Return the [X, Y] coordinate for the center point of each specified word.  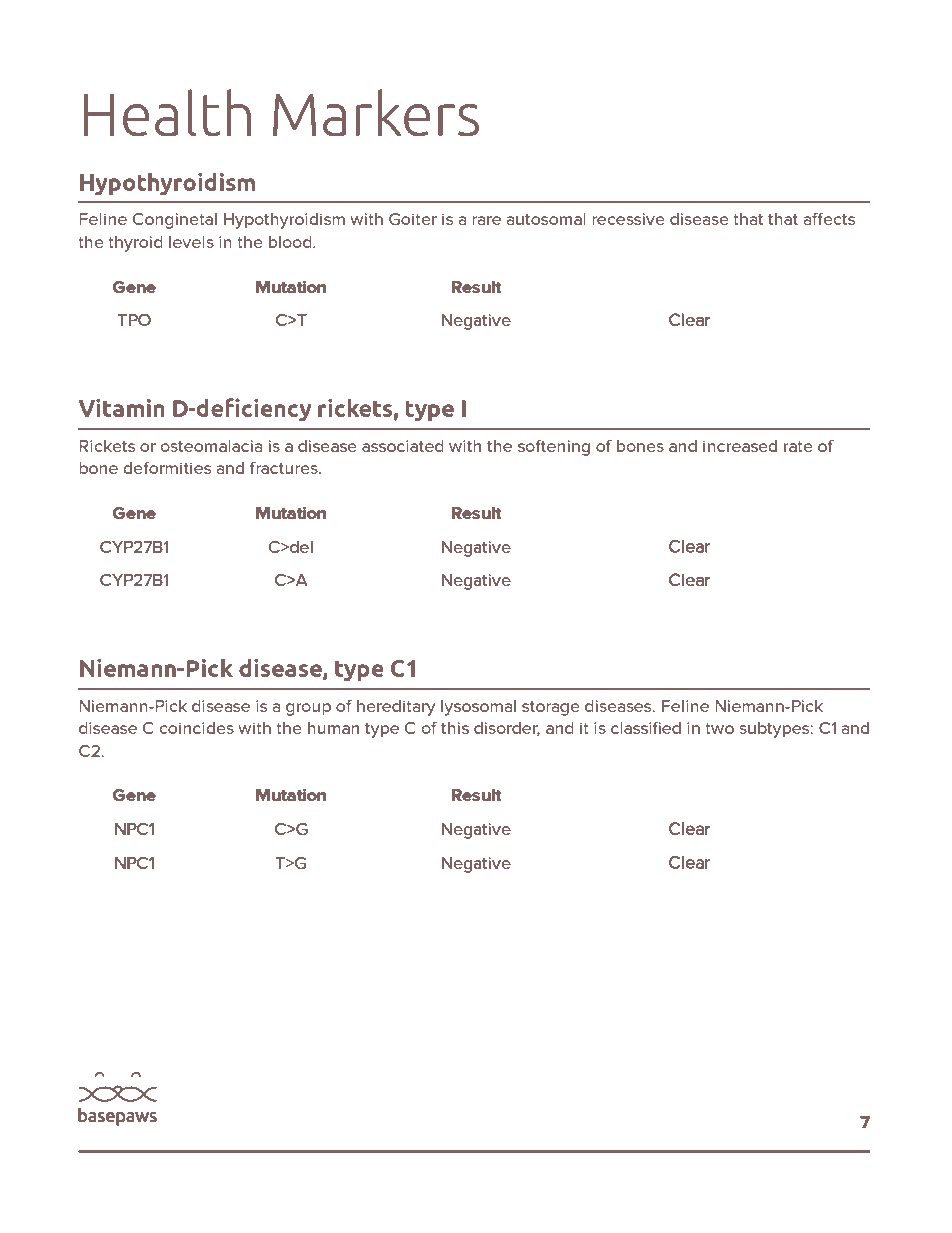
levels [191, 242]
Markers [376, 113]
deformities [167, 468]
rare [486, 220]
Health [167, 113]
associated [403, 446]
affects [829, 219]
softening [554, 448]
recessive [628, 219]
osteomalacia [211, 446]
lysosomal [478, 708]
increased [740, 446]
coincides [197, 728]
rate [798, 446]
